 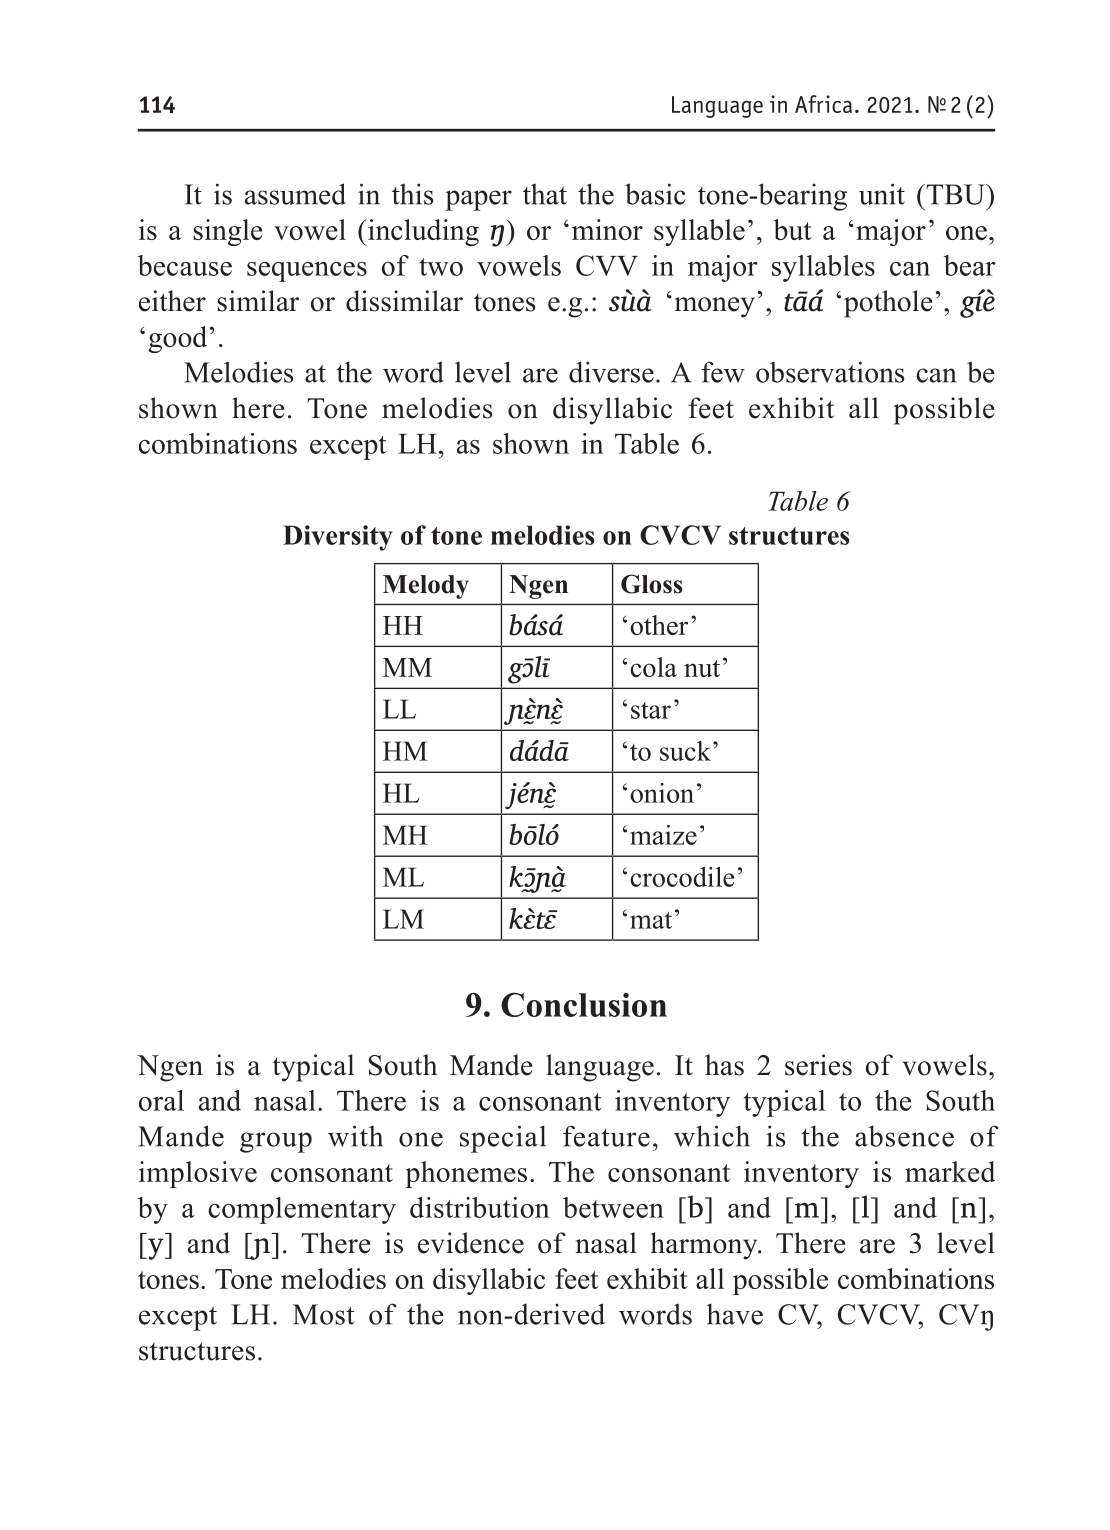 I want to click on that, so click(x=545, y=194).
